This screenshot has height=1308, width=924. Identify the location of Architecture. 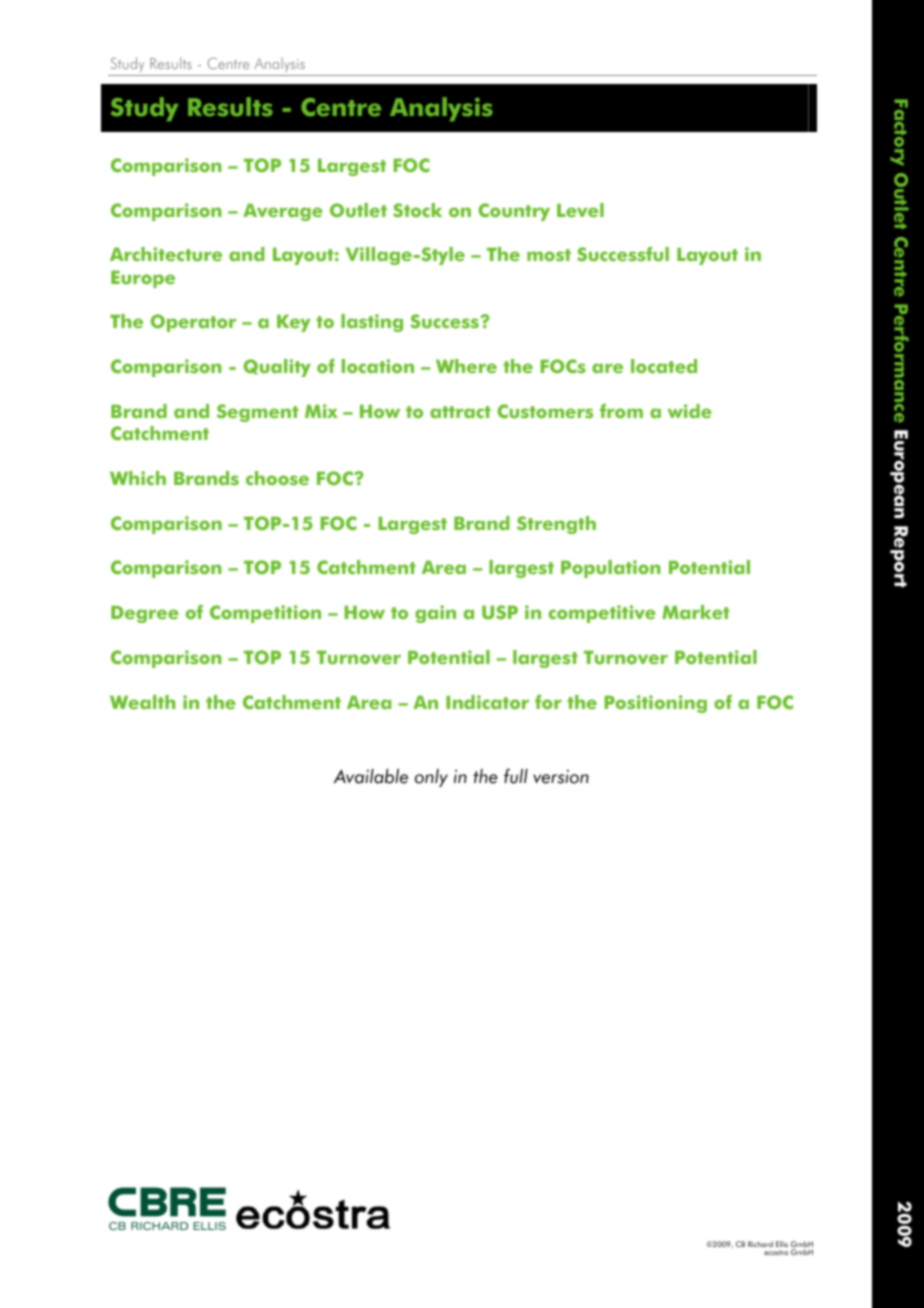
(166, 254).
